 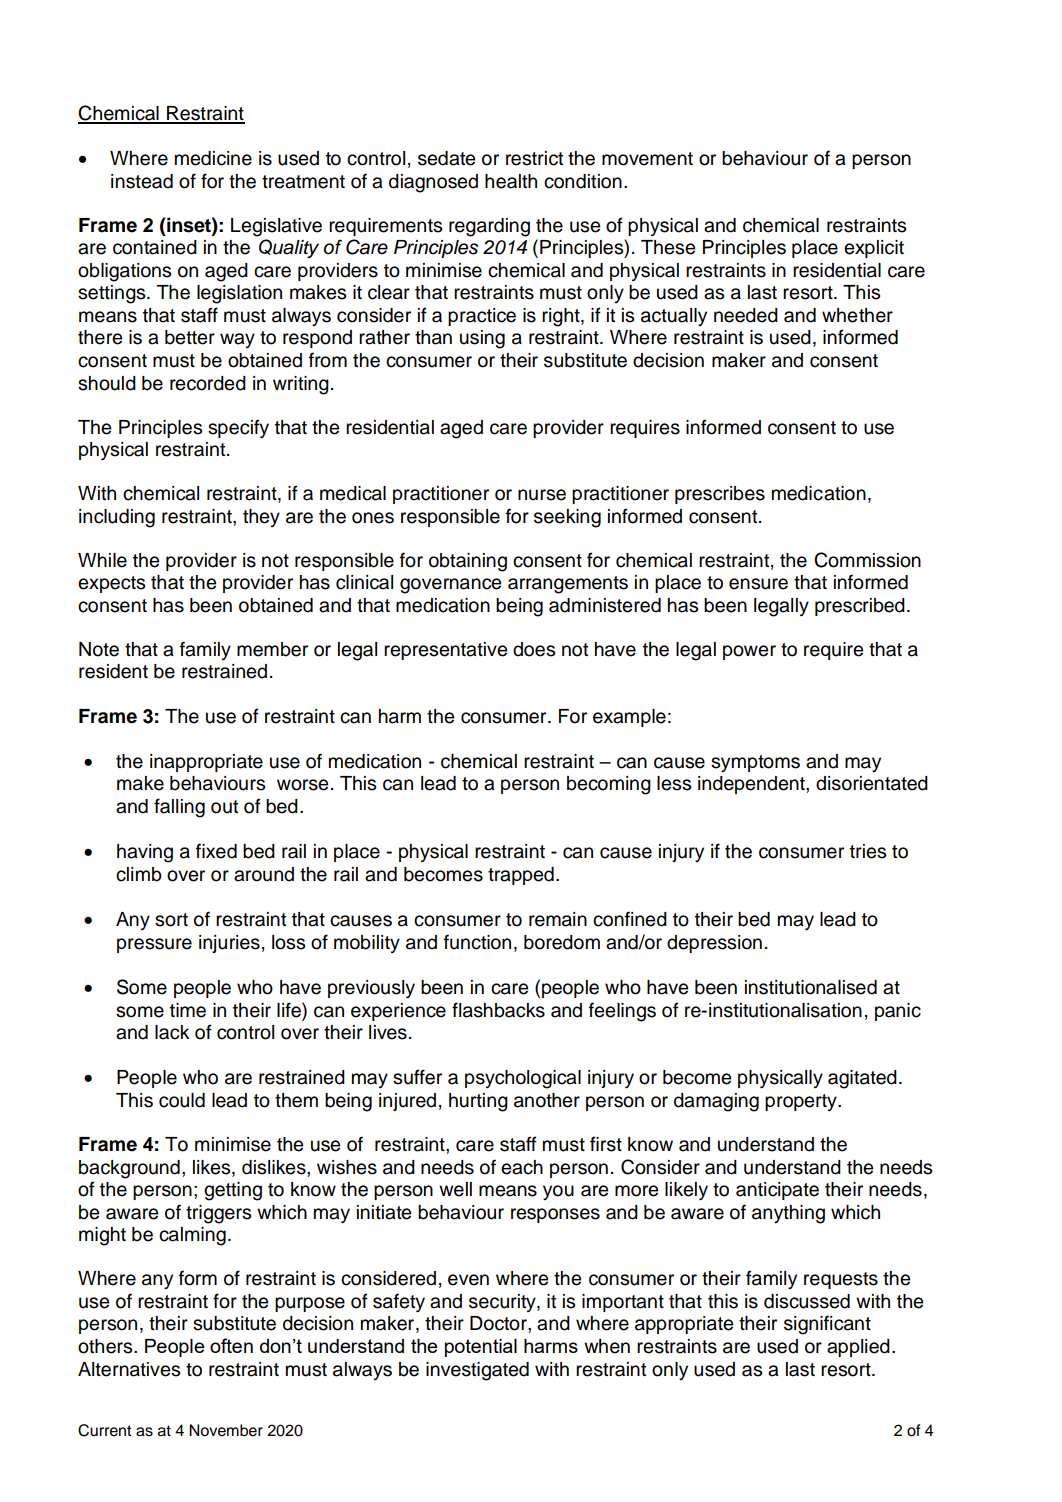 What do you see at coordinates (213, 158) in the screenshot?
I see `medicine` at bounding box center [213, 158].
